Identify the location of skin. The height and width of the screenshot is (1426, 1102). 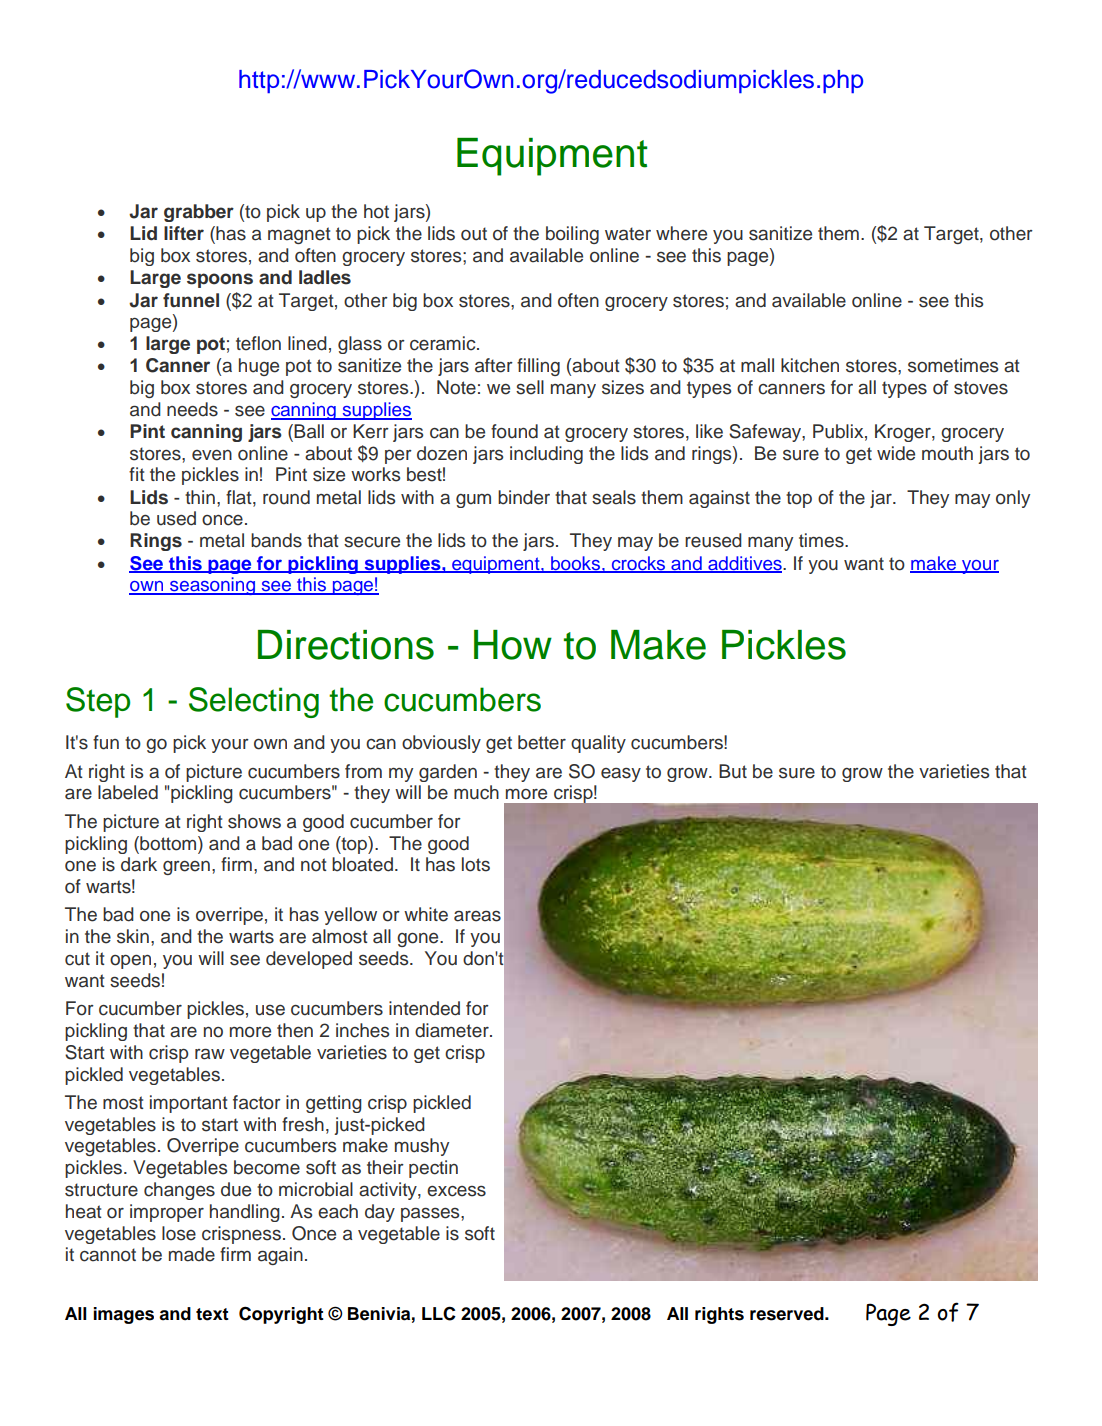
(133, 936).
